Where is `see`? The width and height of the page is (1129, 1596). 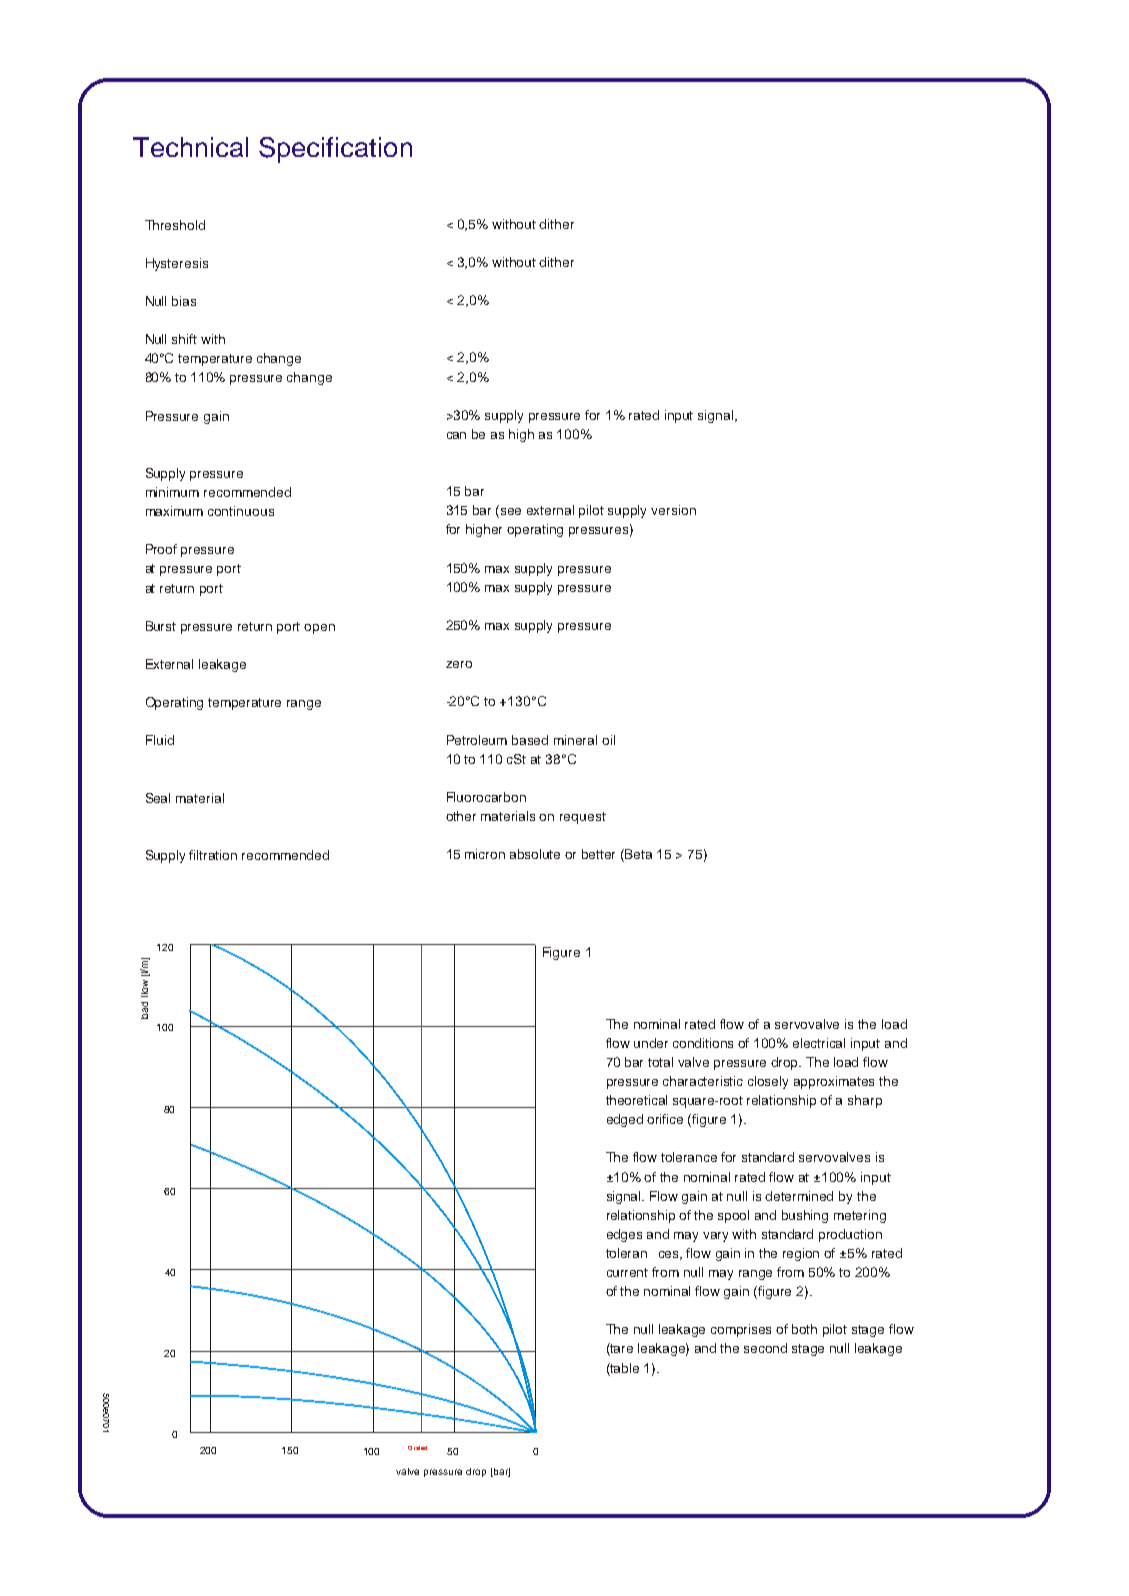 see is located at coordinates (511, 511).
